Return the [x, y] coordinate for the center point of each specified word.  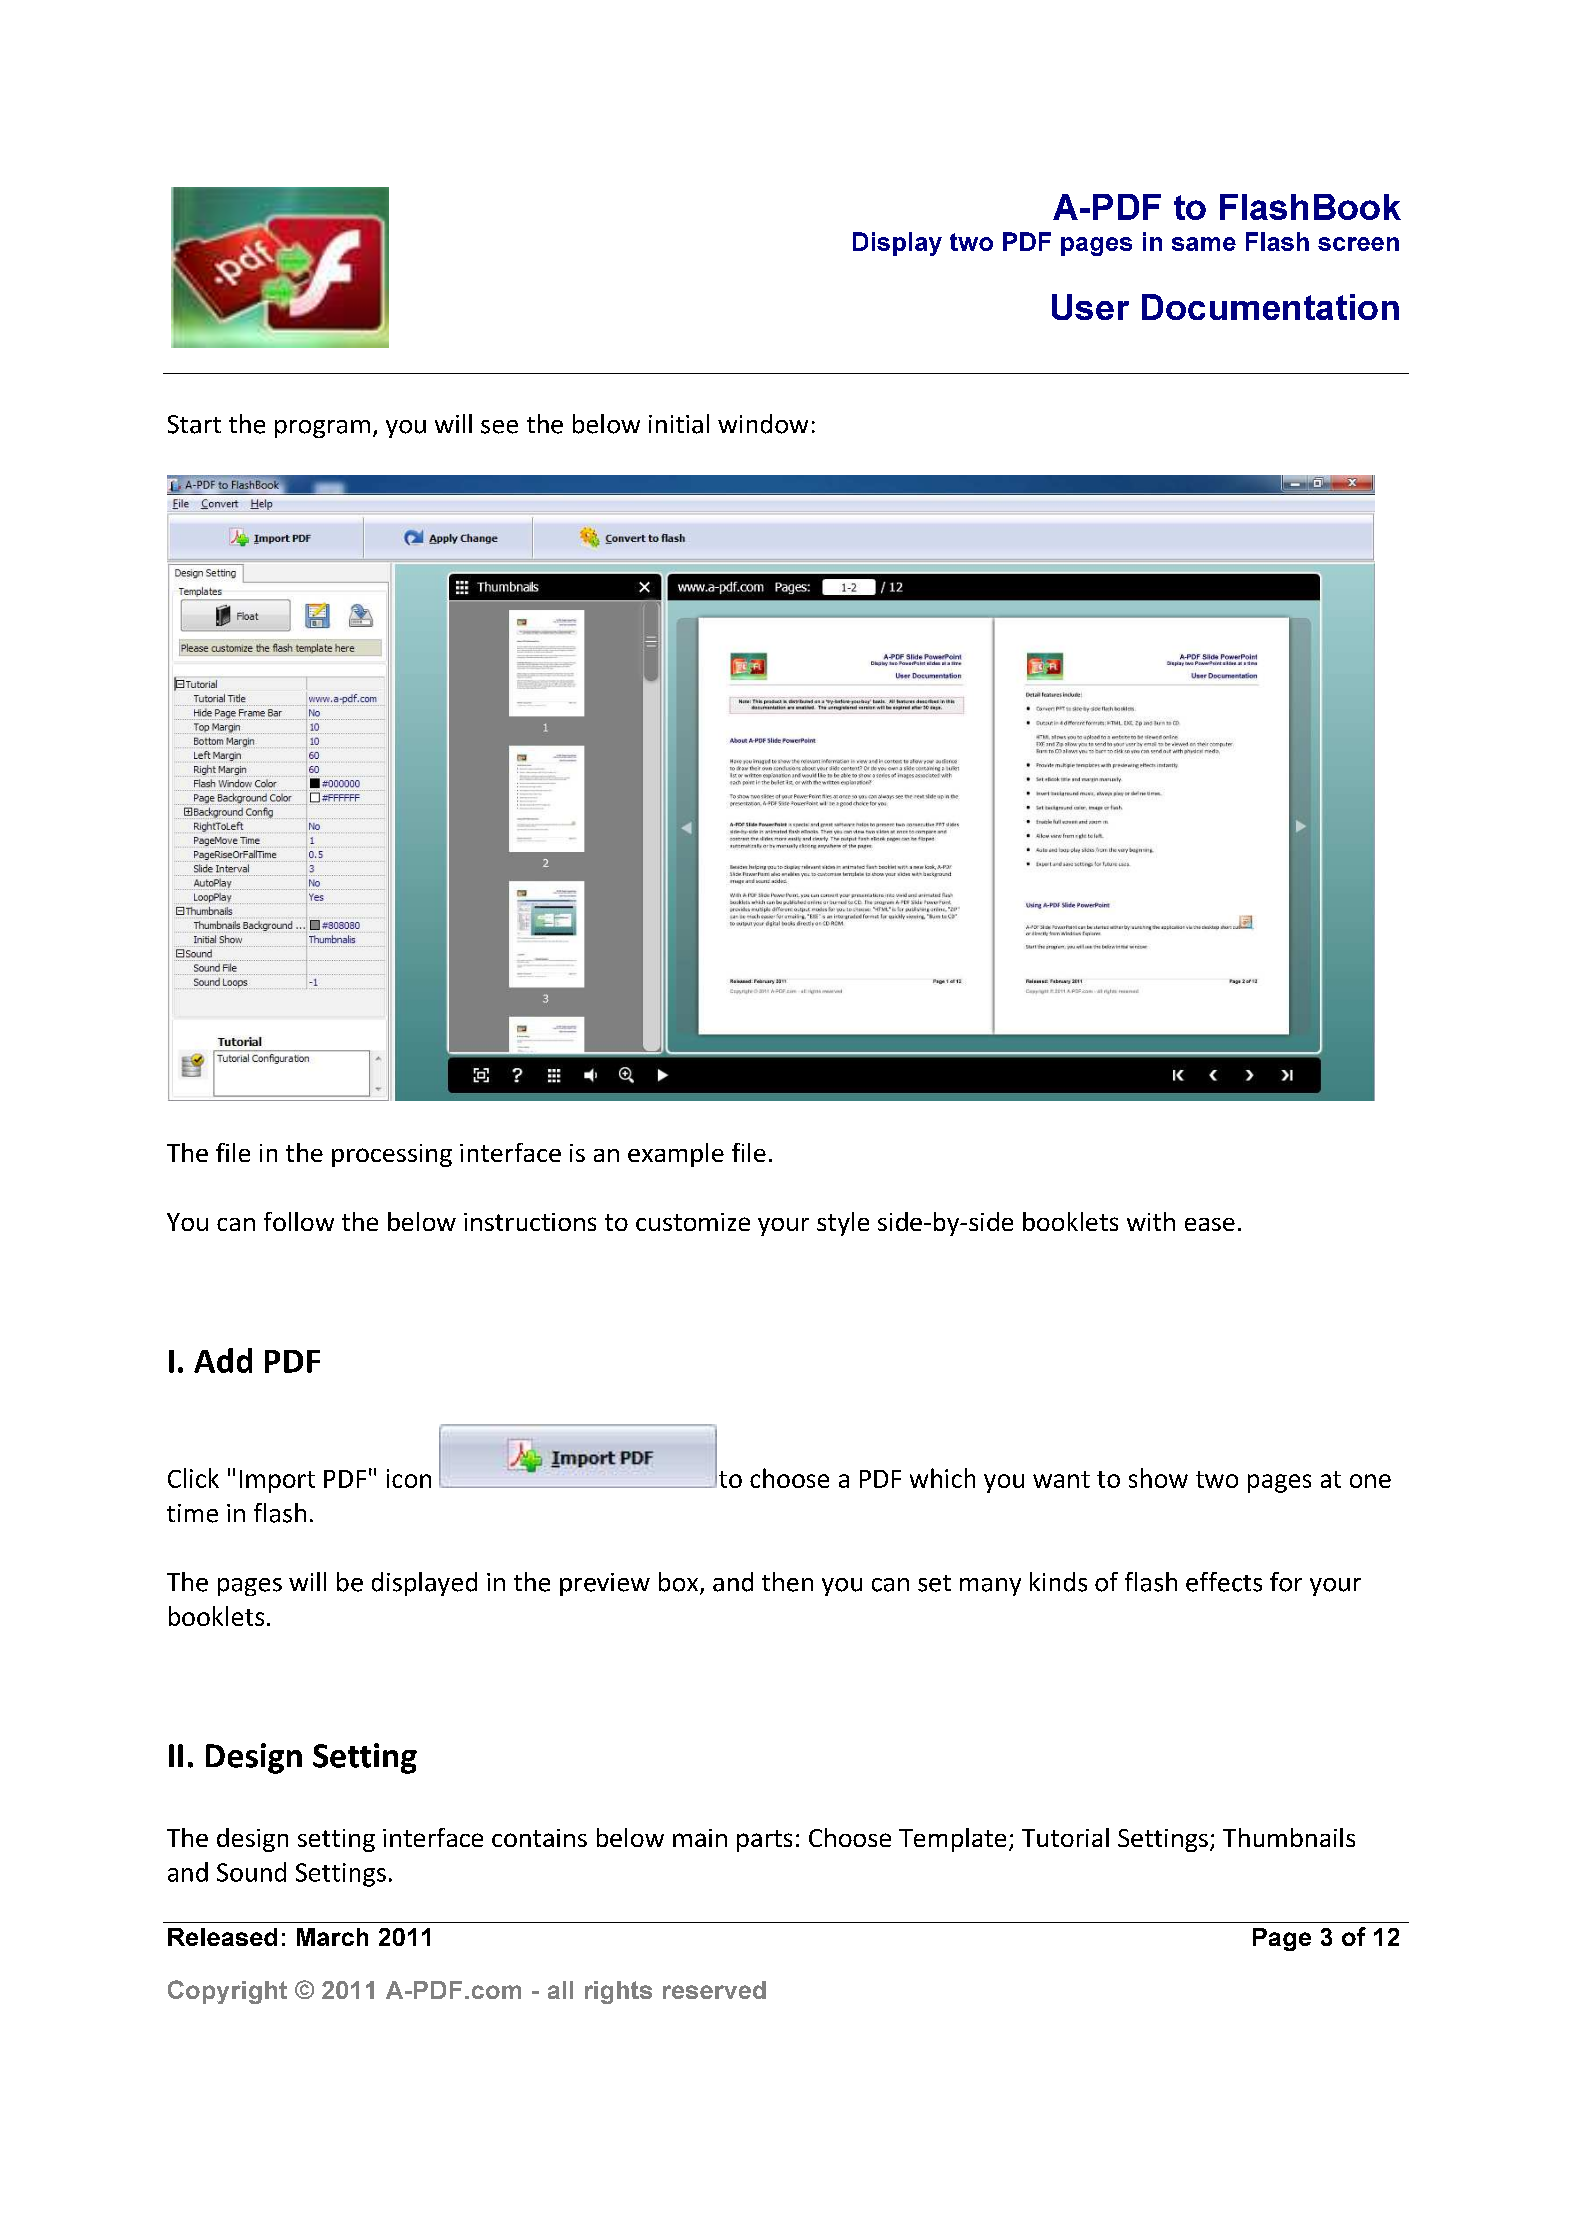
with [1151, 1221]
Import [277, 1481]
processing [392, 1155]
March [332, 1937]
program [322, 429]
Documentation [1270, 307]
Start [194, 424]
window [763, 424]
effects [1224, 1582]
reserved [714, 1990]
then [787, 1582]
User [1090, 307]
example [676, 1155]
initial [679, 424]
